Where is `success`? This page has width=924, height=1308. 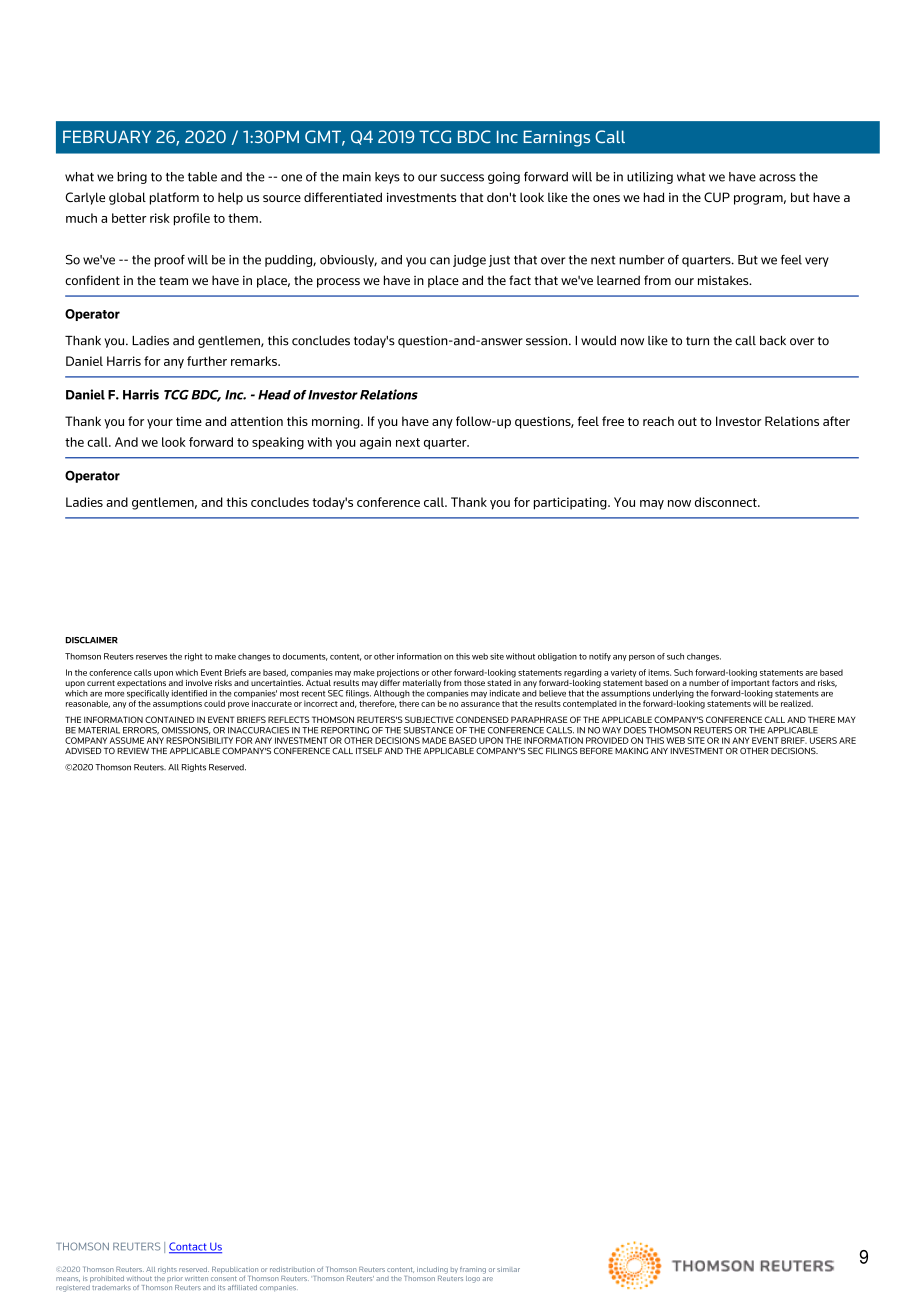 success is located at coordinates (462, 178).
